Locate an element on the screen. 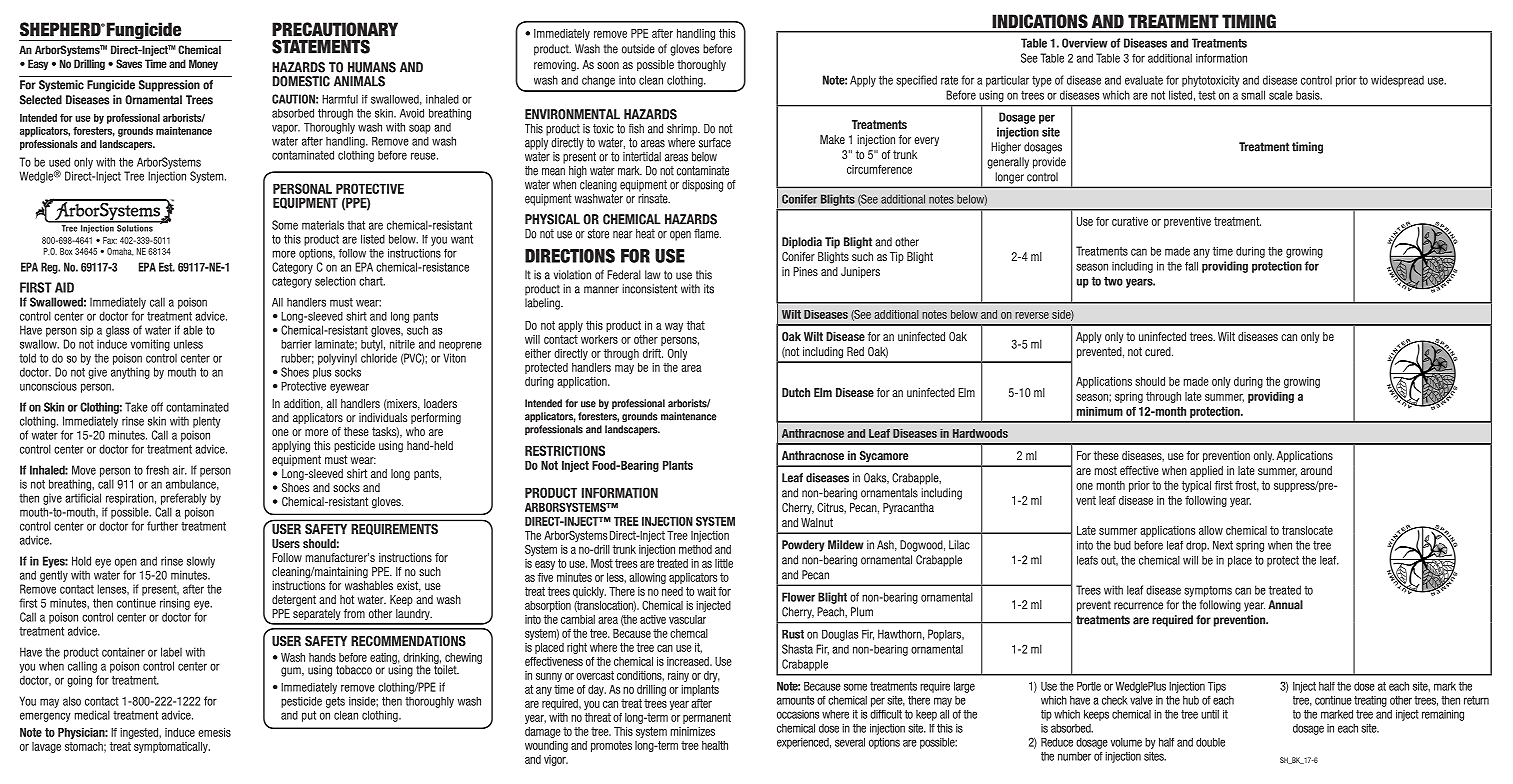  AID is located at coordinates (64, 287).
